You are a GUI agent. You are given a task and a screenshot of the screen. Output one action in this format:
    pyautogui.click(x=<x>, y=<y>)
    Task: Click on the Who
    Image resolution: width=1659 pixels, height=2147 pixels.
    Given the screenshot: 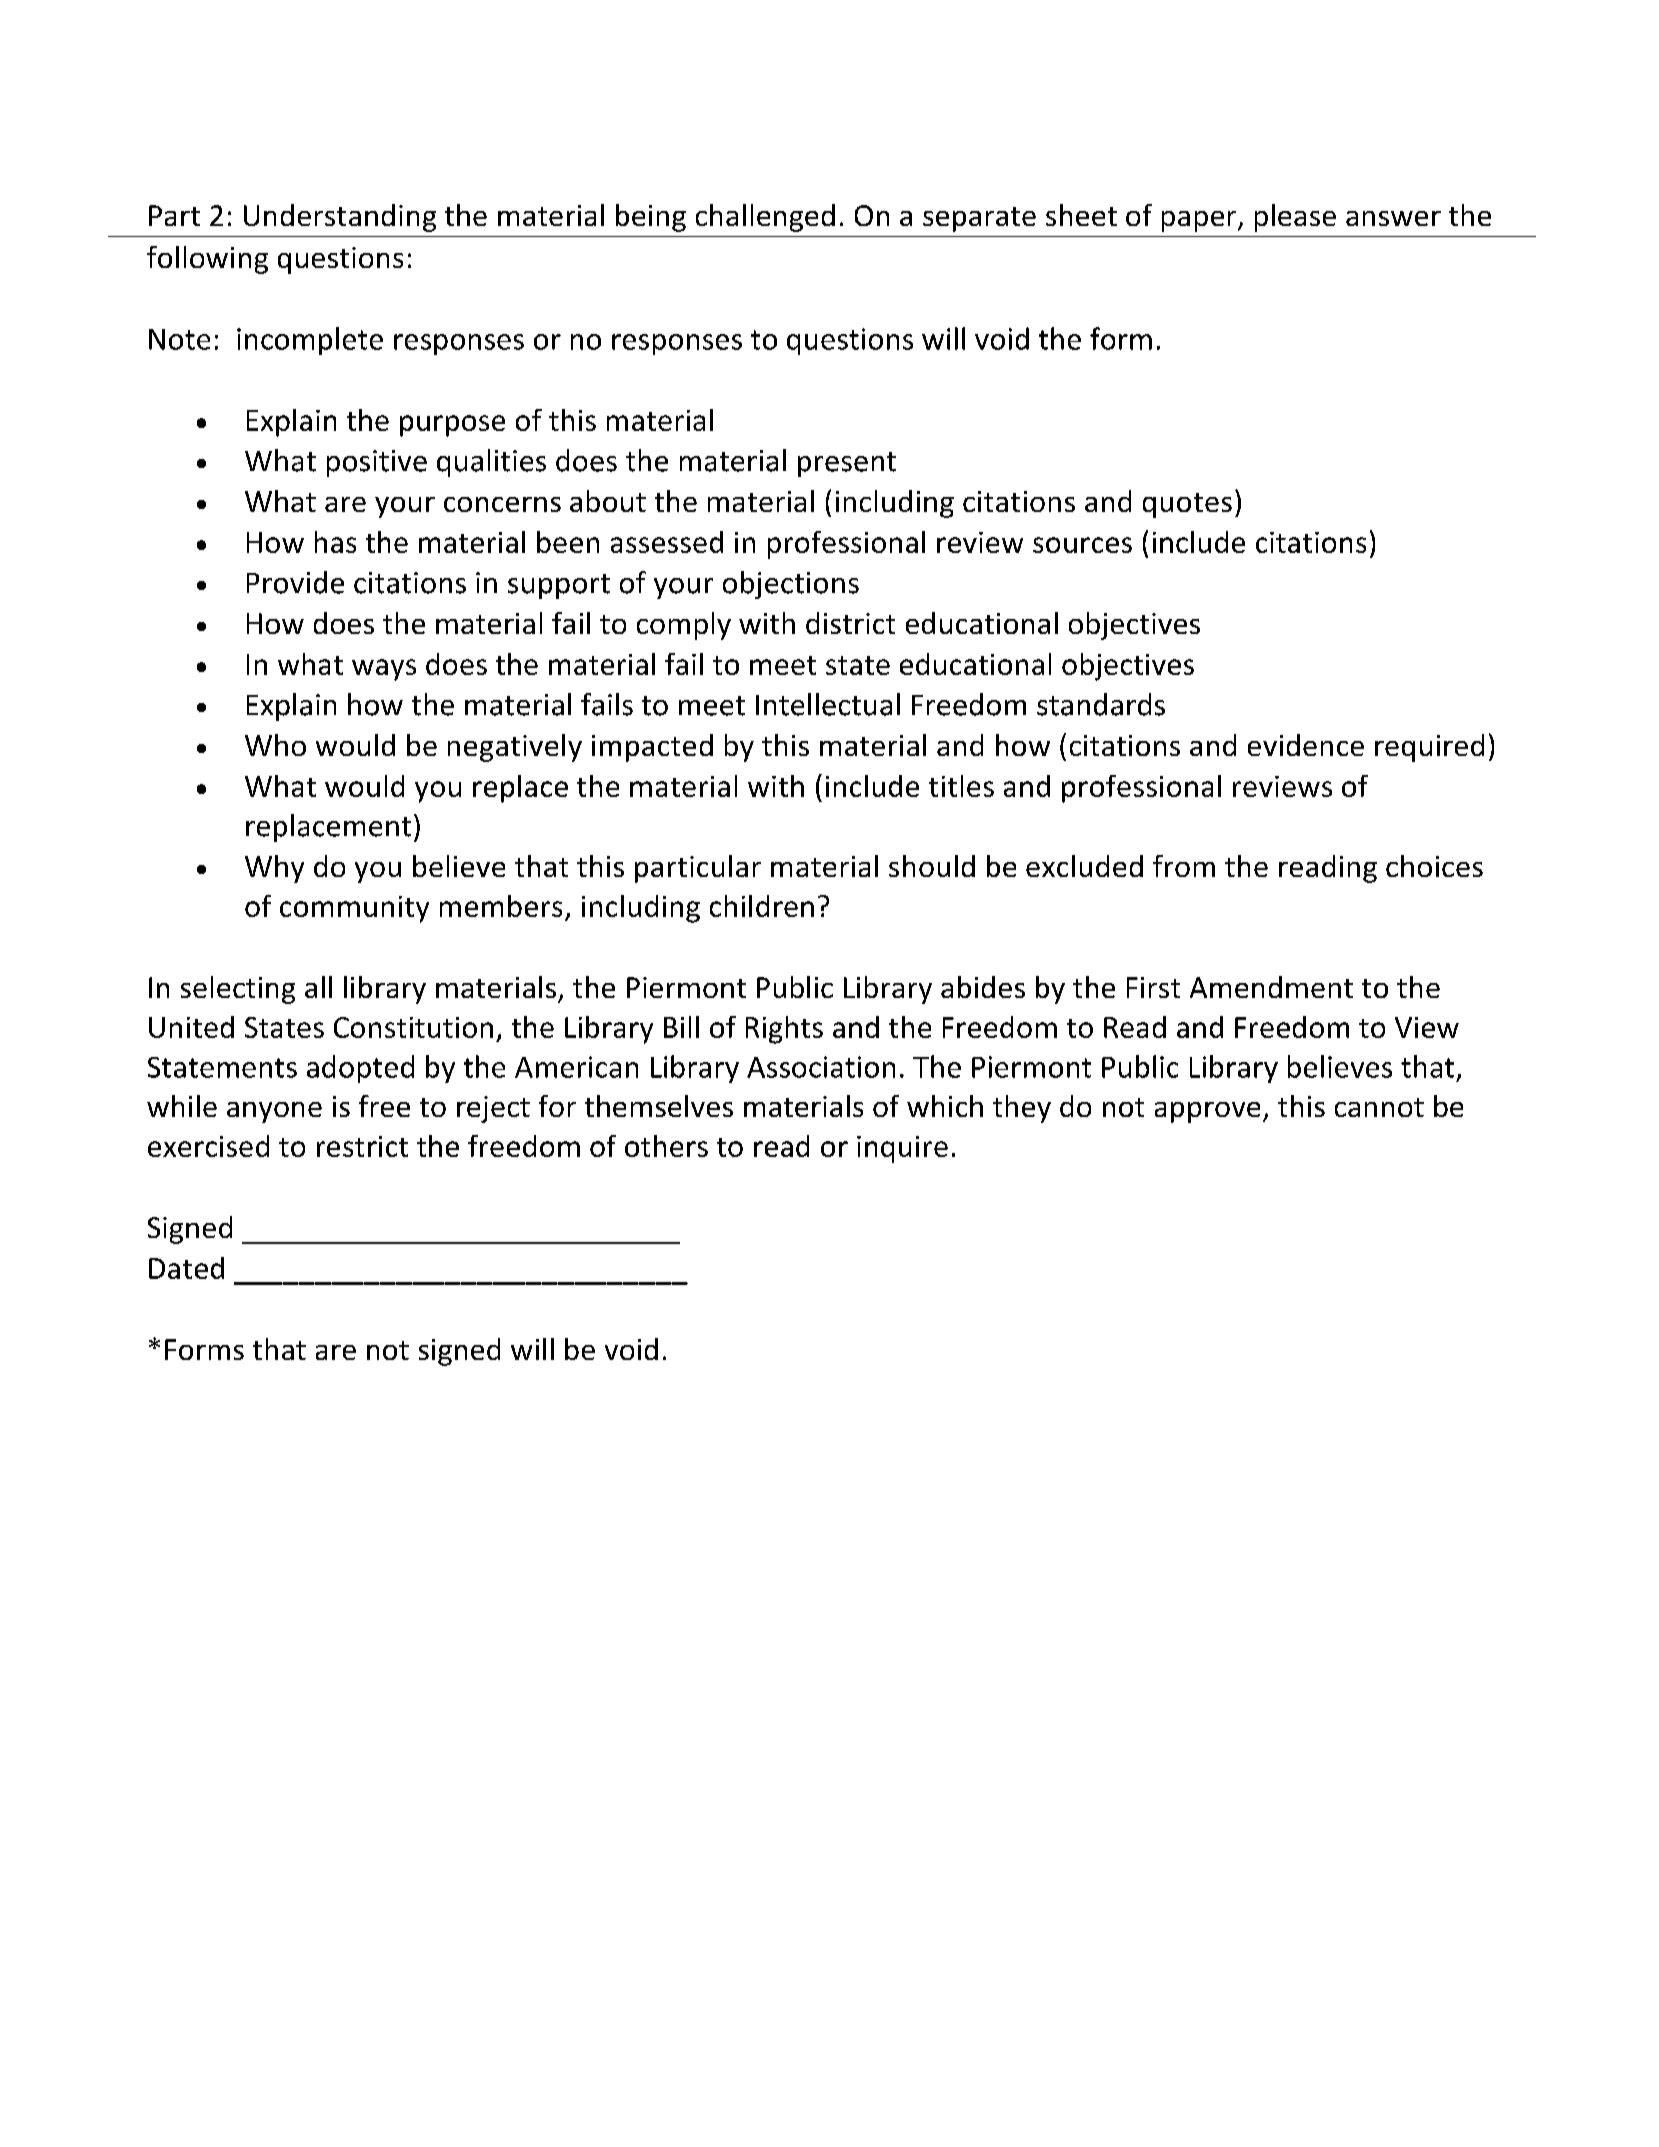 What is the action you would take?
    pyautogui.click(x=275, y=745)
